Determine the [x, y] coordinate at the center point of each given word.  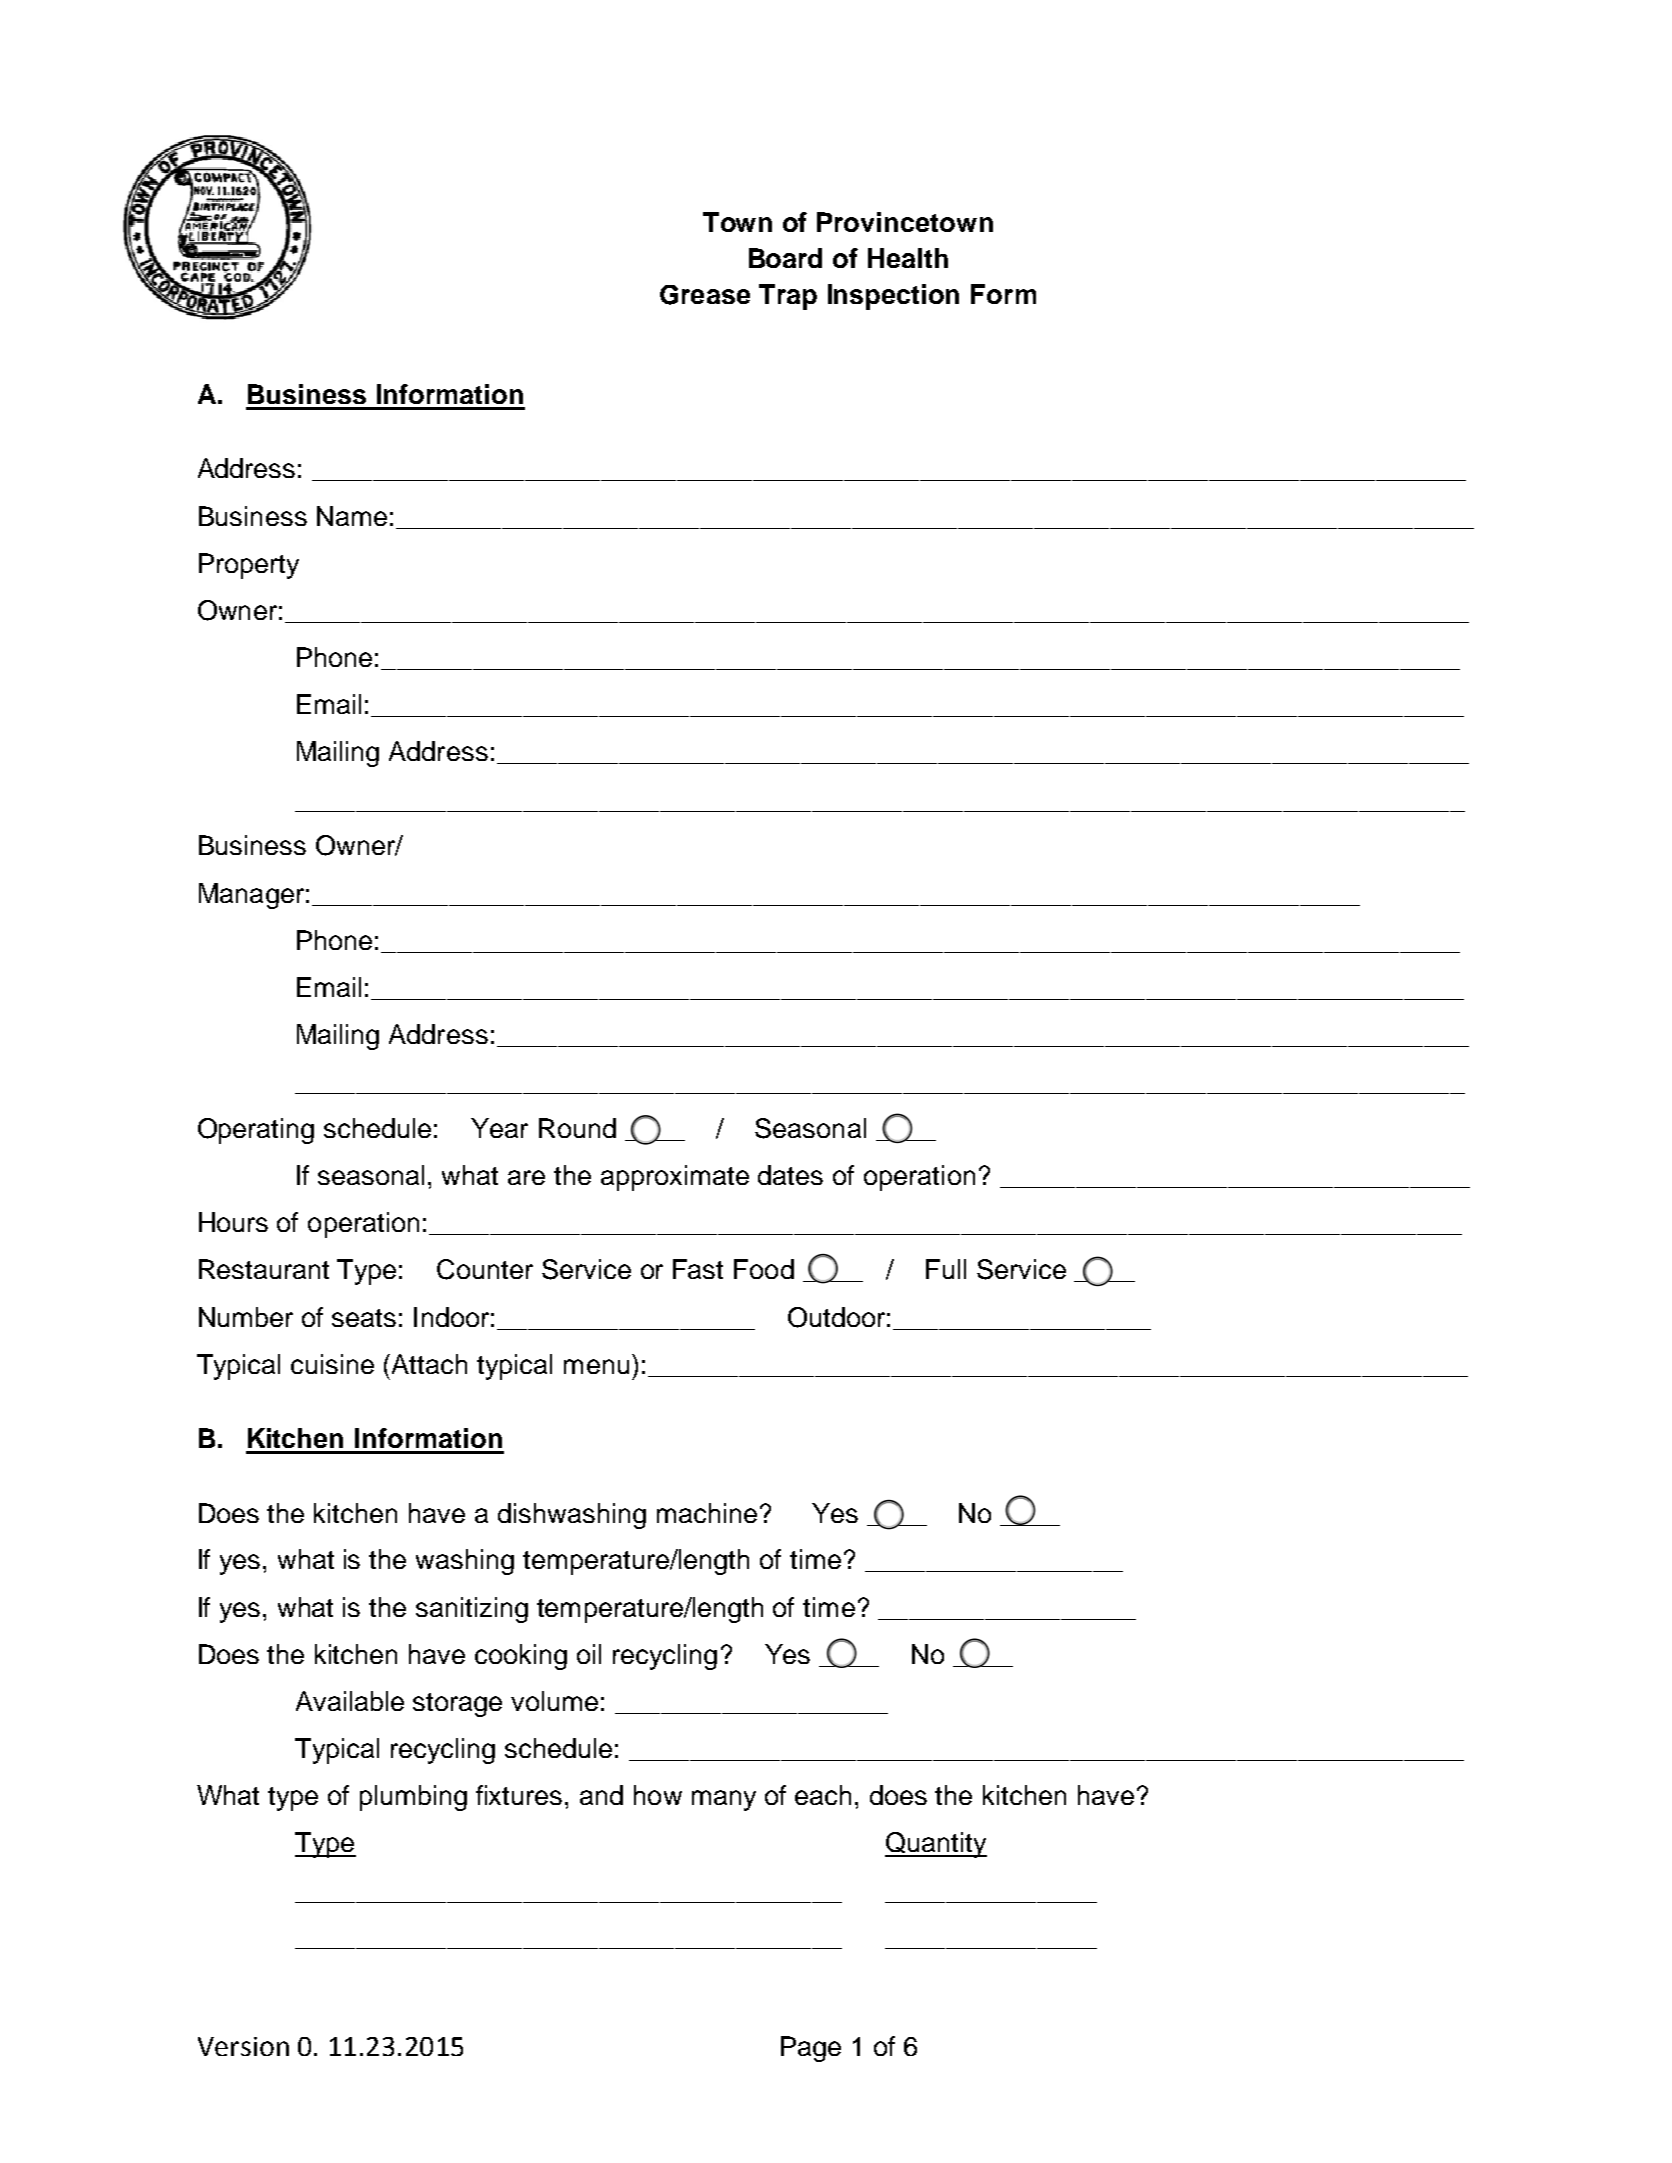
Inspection [893, 297]
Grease [705, 295]
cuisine [332, 1364]
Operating [256, 1131]
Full [946, 1269]
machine [707, 1513]
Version [243, 2046]
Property [249, 566]
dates [790, 1175]
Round [577, 1128]
